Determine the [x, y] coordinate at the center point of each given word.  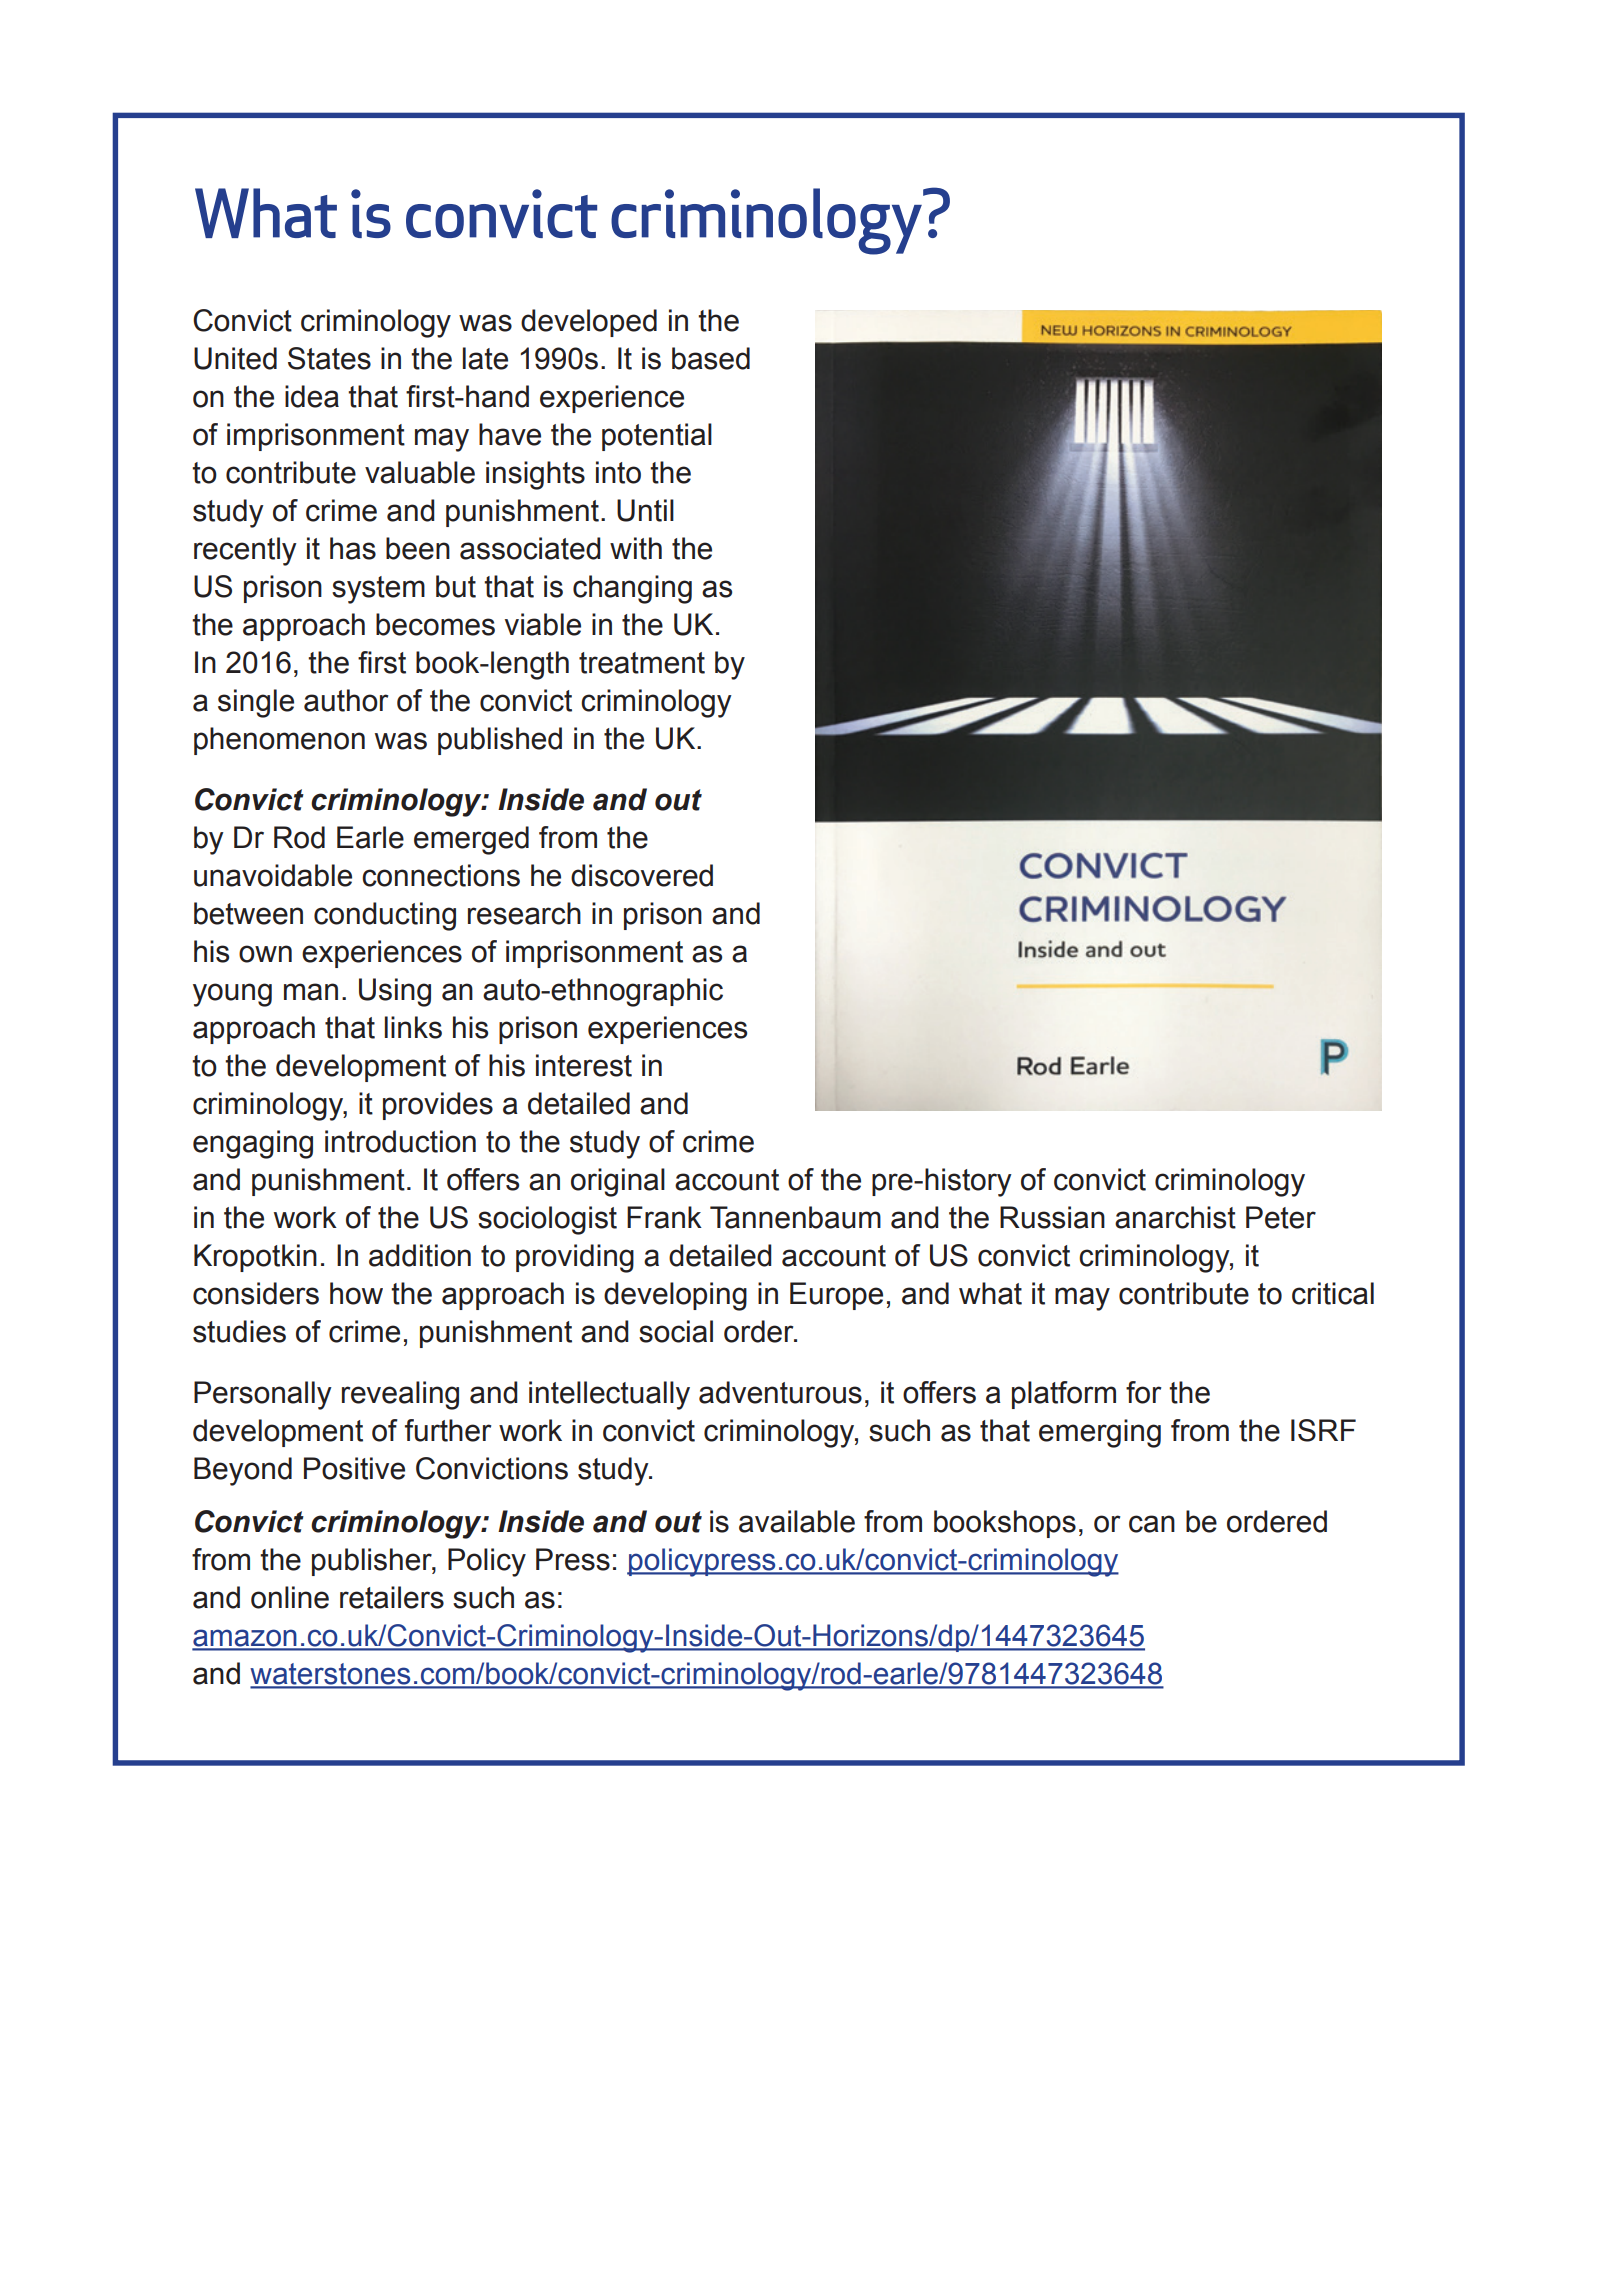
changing [632, 589]
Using [395, 992]
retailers [392, 1597]
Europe [836, 1296]
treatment [642, 663]
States [329, 358]
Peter [1281, 1217]
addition [420, 1255]
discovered [642, 875]
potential [657, 437]
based [711, 358]
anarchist [1175, 1217]
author [346, 700]
